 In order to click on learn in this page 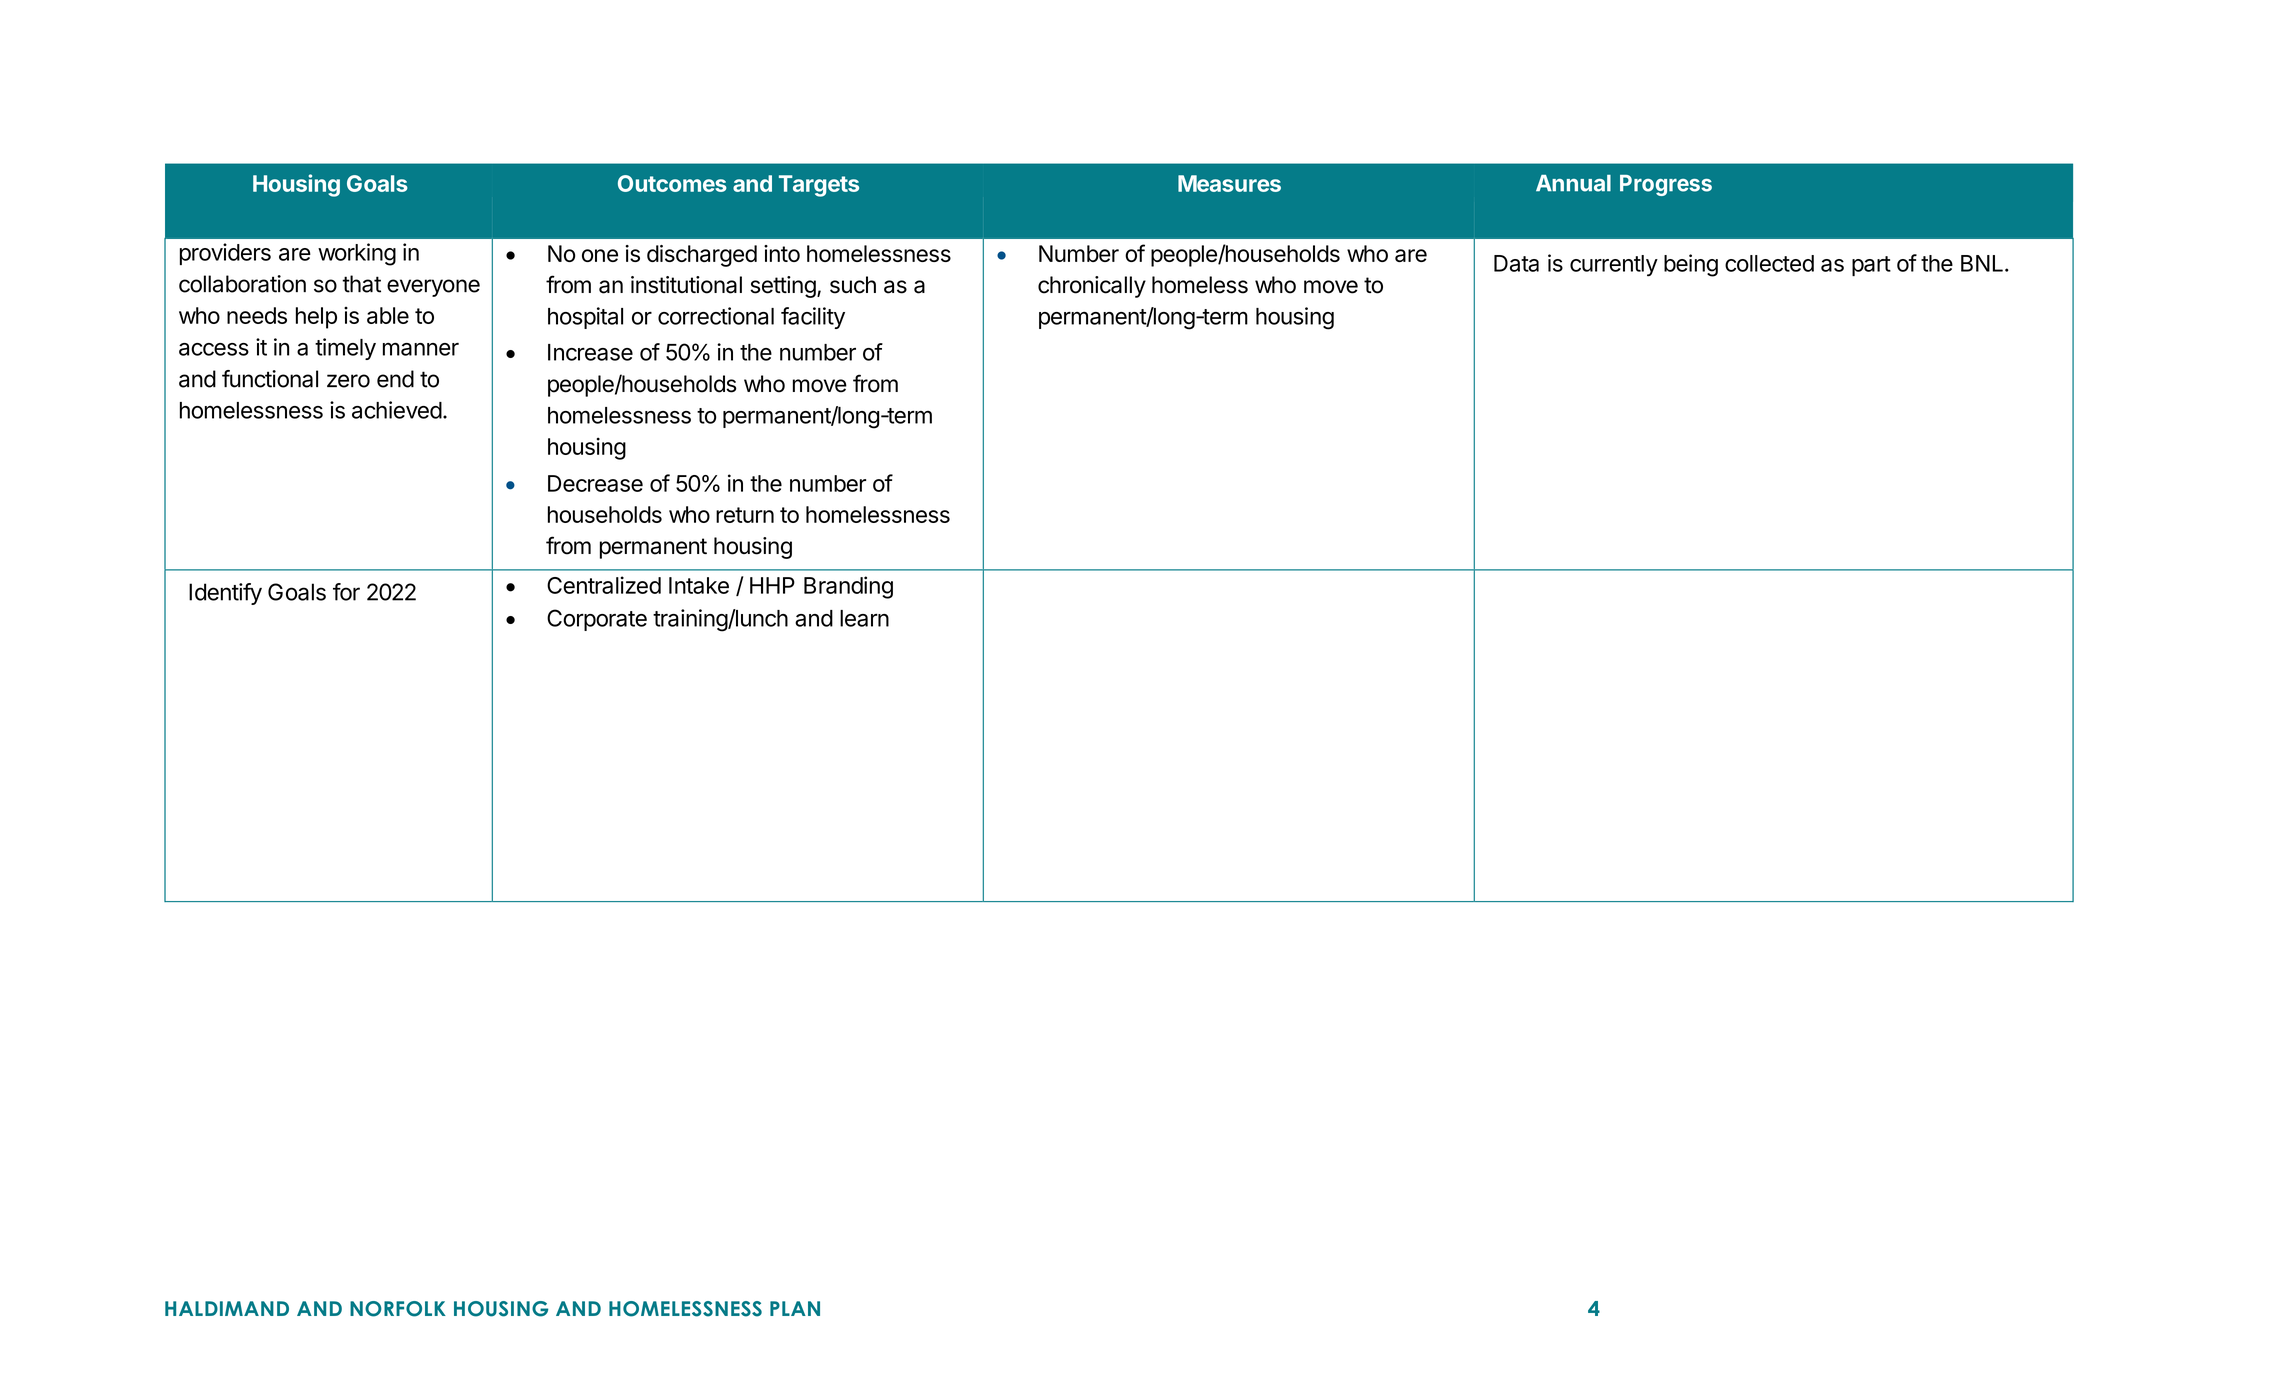, I will do `click(864, 618)`.
